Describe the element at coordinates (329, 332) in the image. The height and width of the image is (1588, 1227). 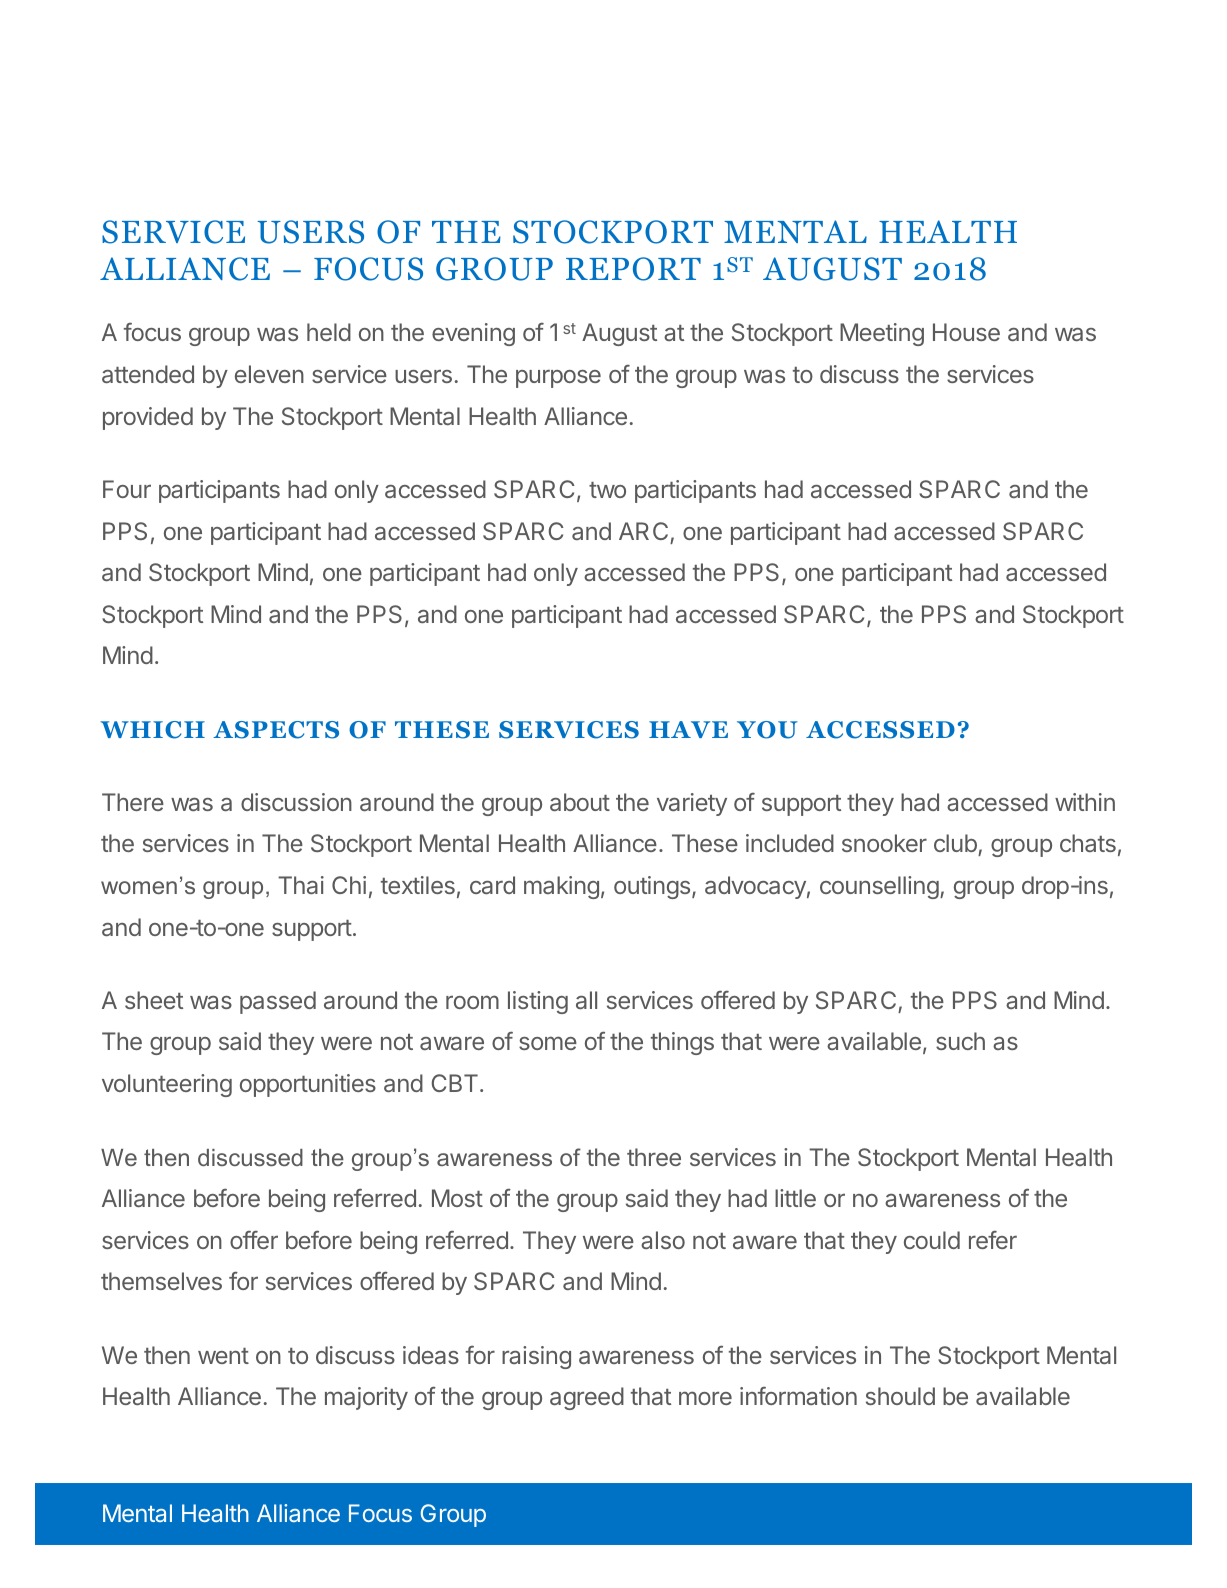
I see `held` at that location.
